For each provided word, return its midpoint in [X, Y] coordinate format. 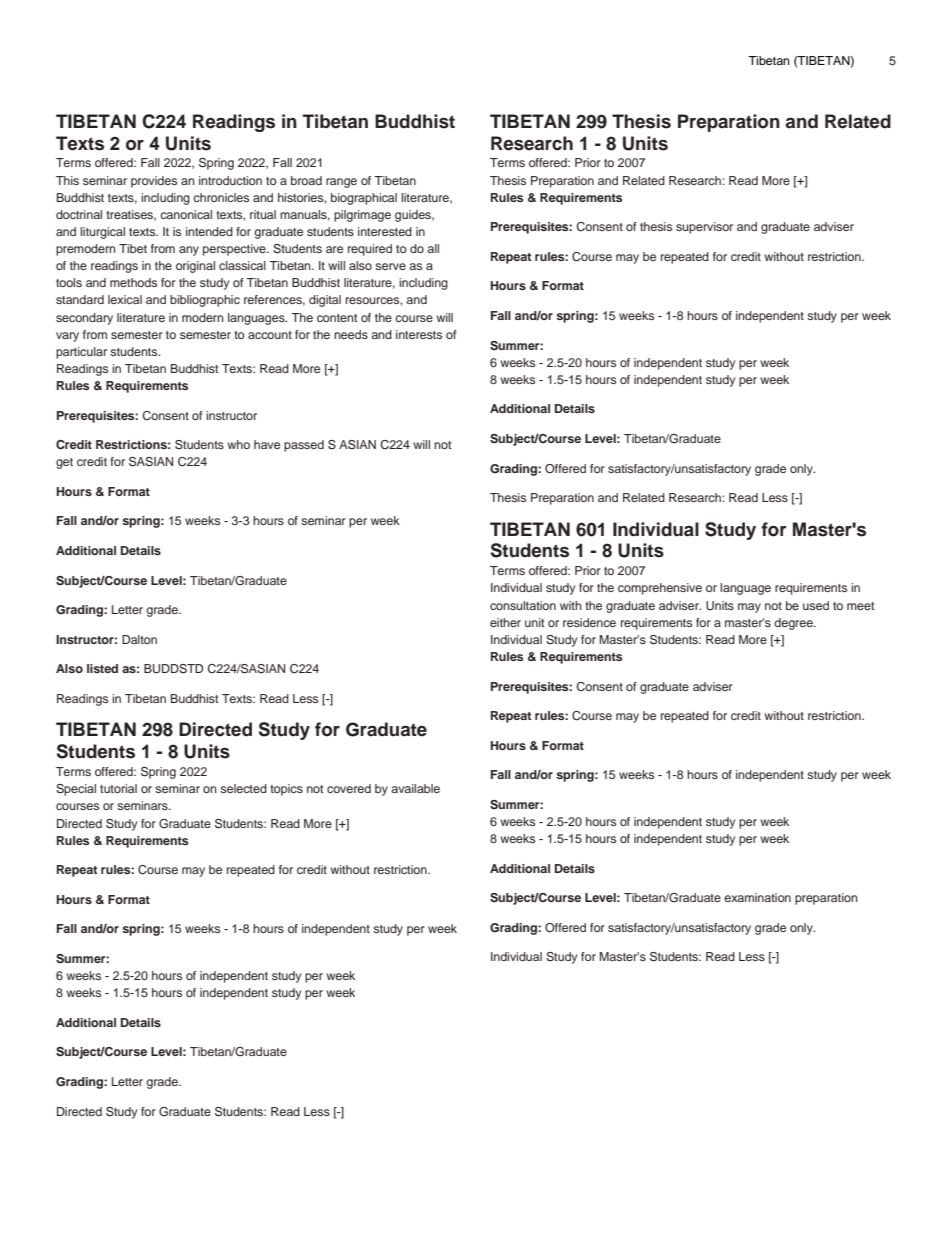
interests [419, 334]
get [64, 463]
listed [102, 668]
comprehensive [660, 589]
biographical [364, 199]
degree [794, 624]
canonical [186, 214]
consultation [523, 605]
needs [351, 334]
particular [81, 353]
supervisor [704, 228]
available [415, 788]
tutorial [118, 788]
